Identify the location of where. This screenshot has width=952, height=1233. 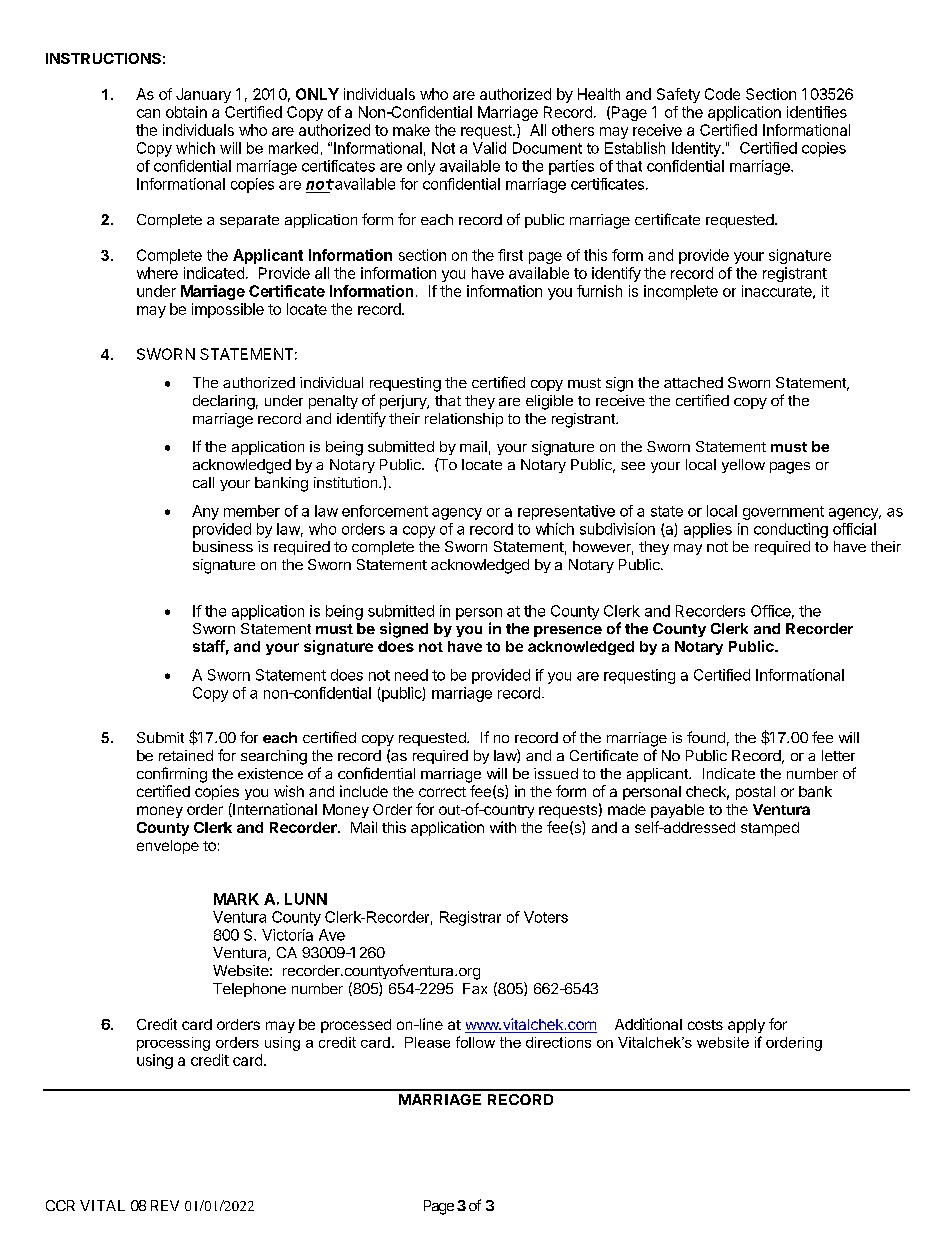
(157, 273).
